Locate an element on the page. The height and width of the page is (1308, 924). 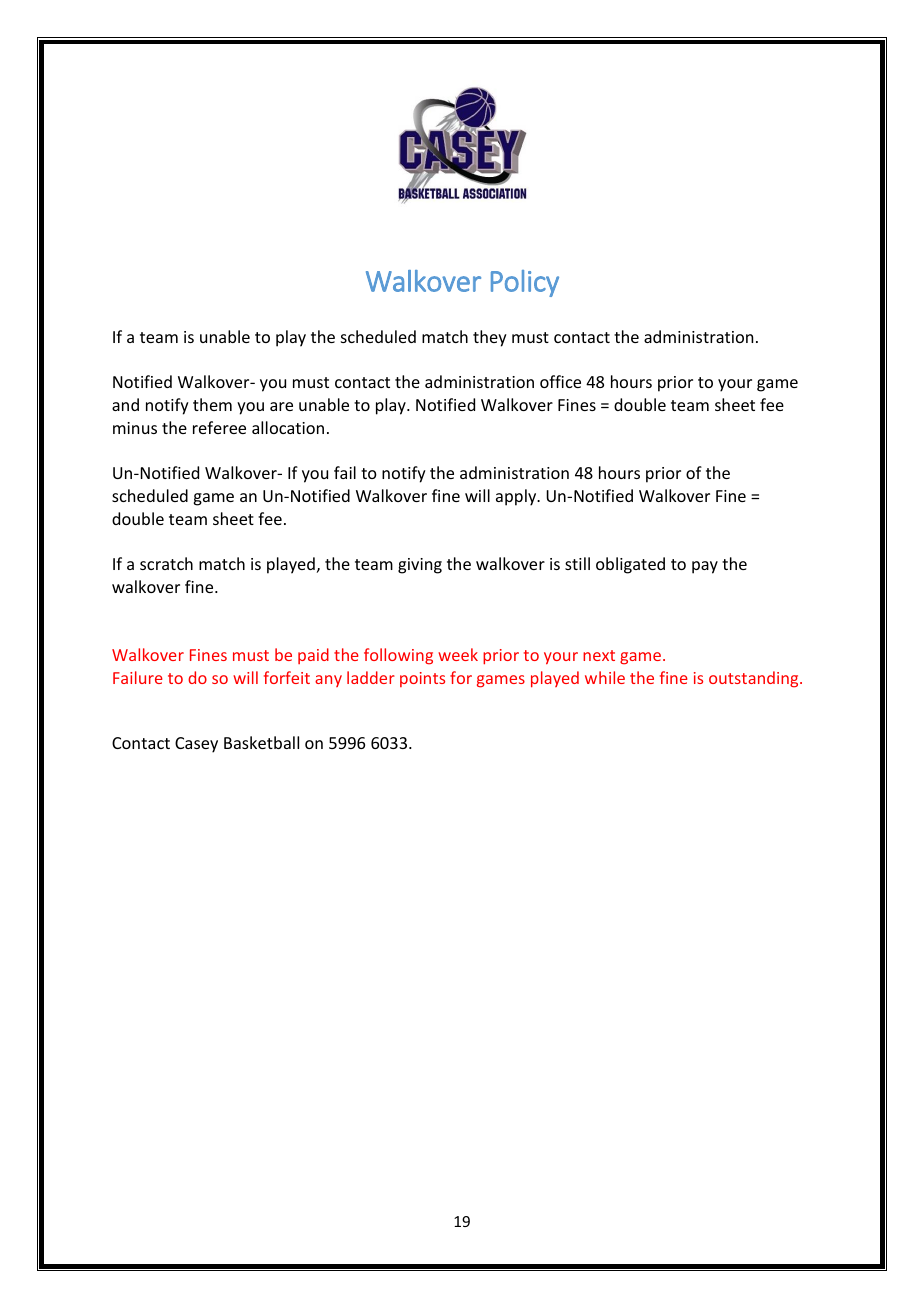
office is located at coordinates (560, 381).
